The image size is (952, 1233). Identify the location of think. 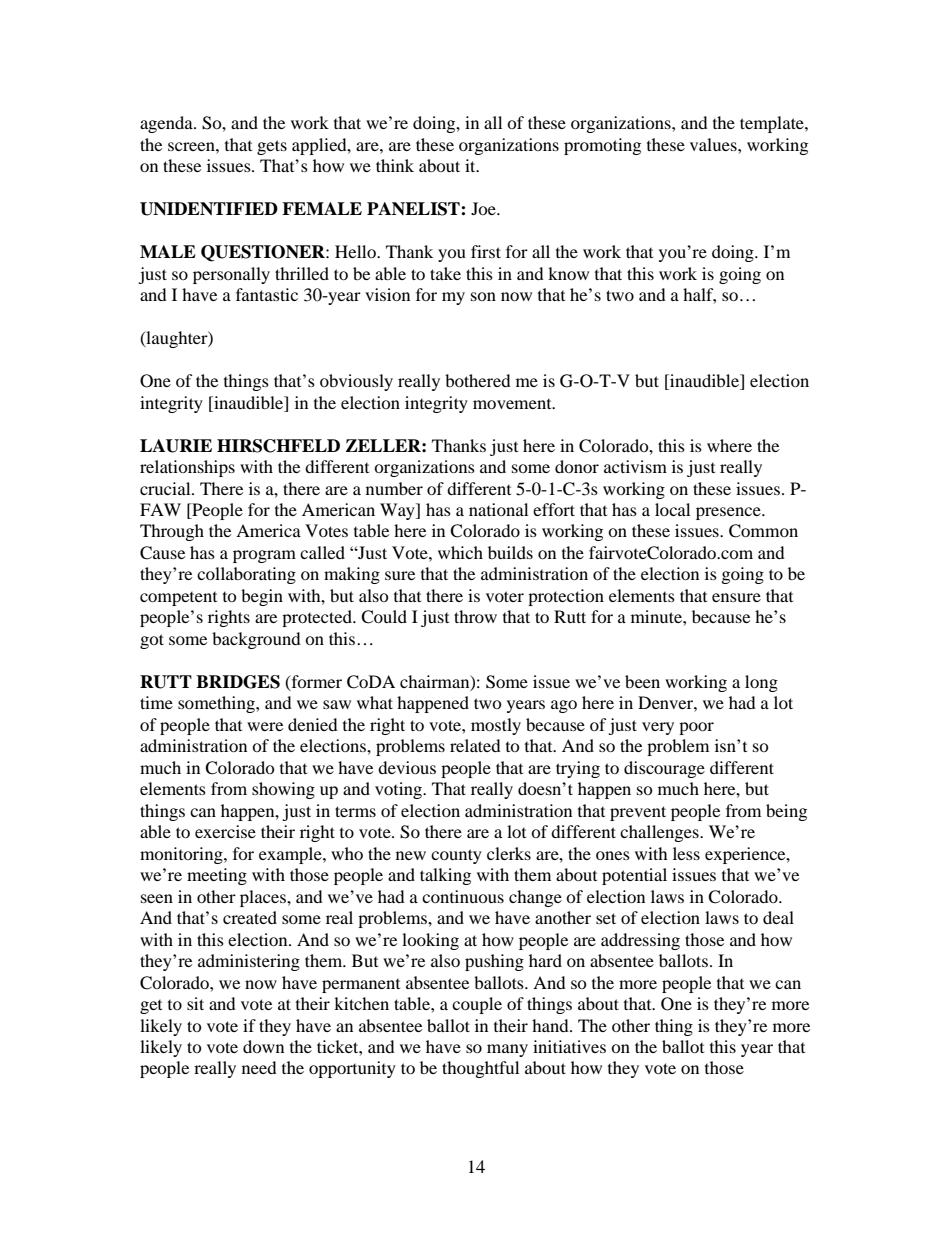
(395, 165).
